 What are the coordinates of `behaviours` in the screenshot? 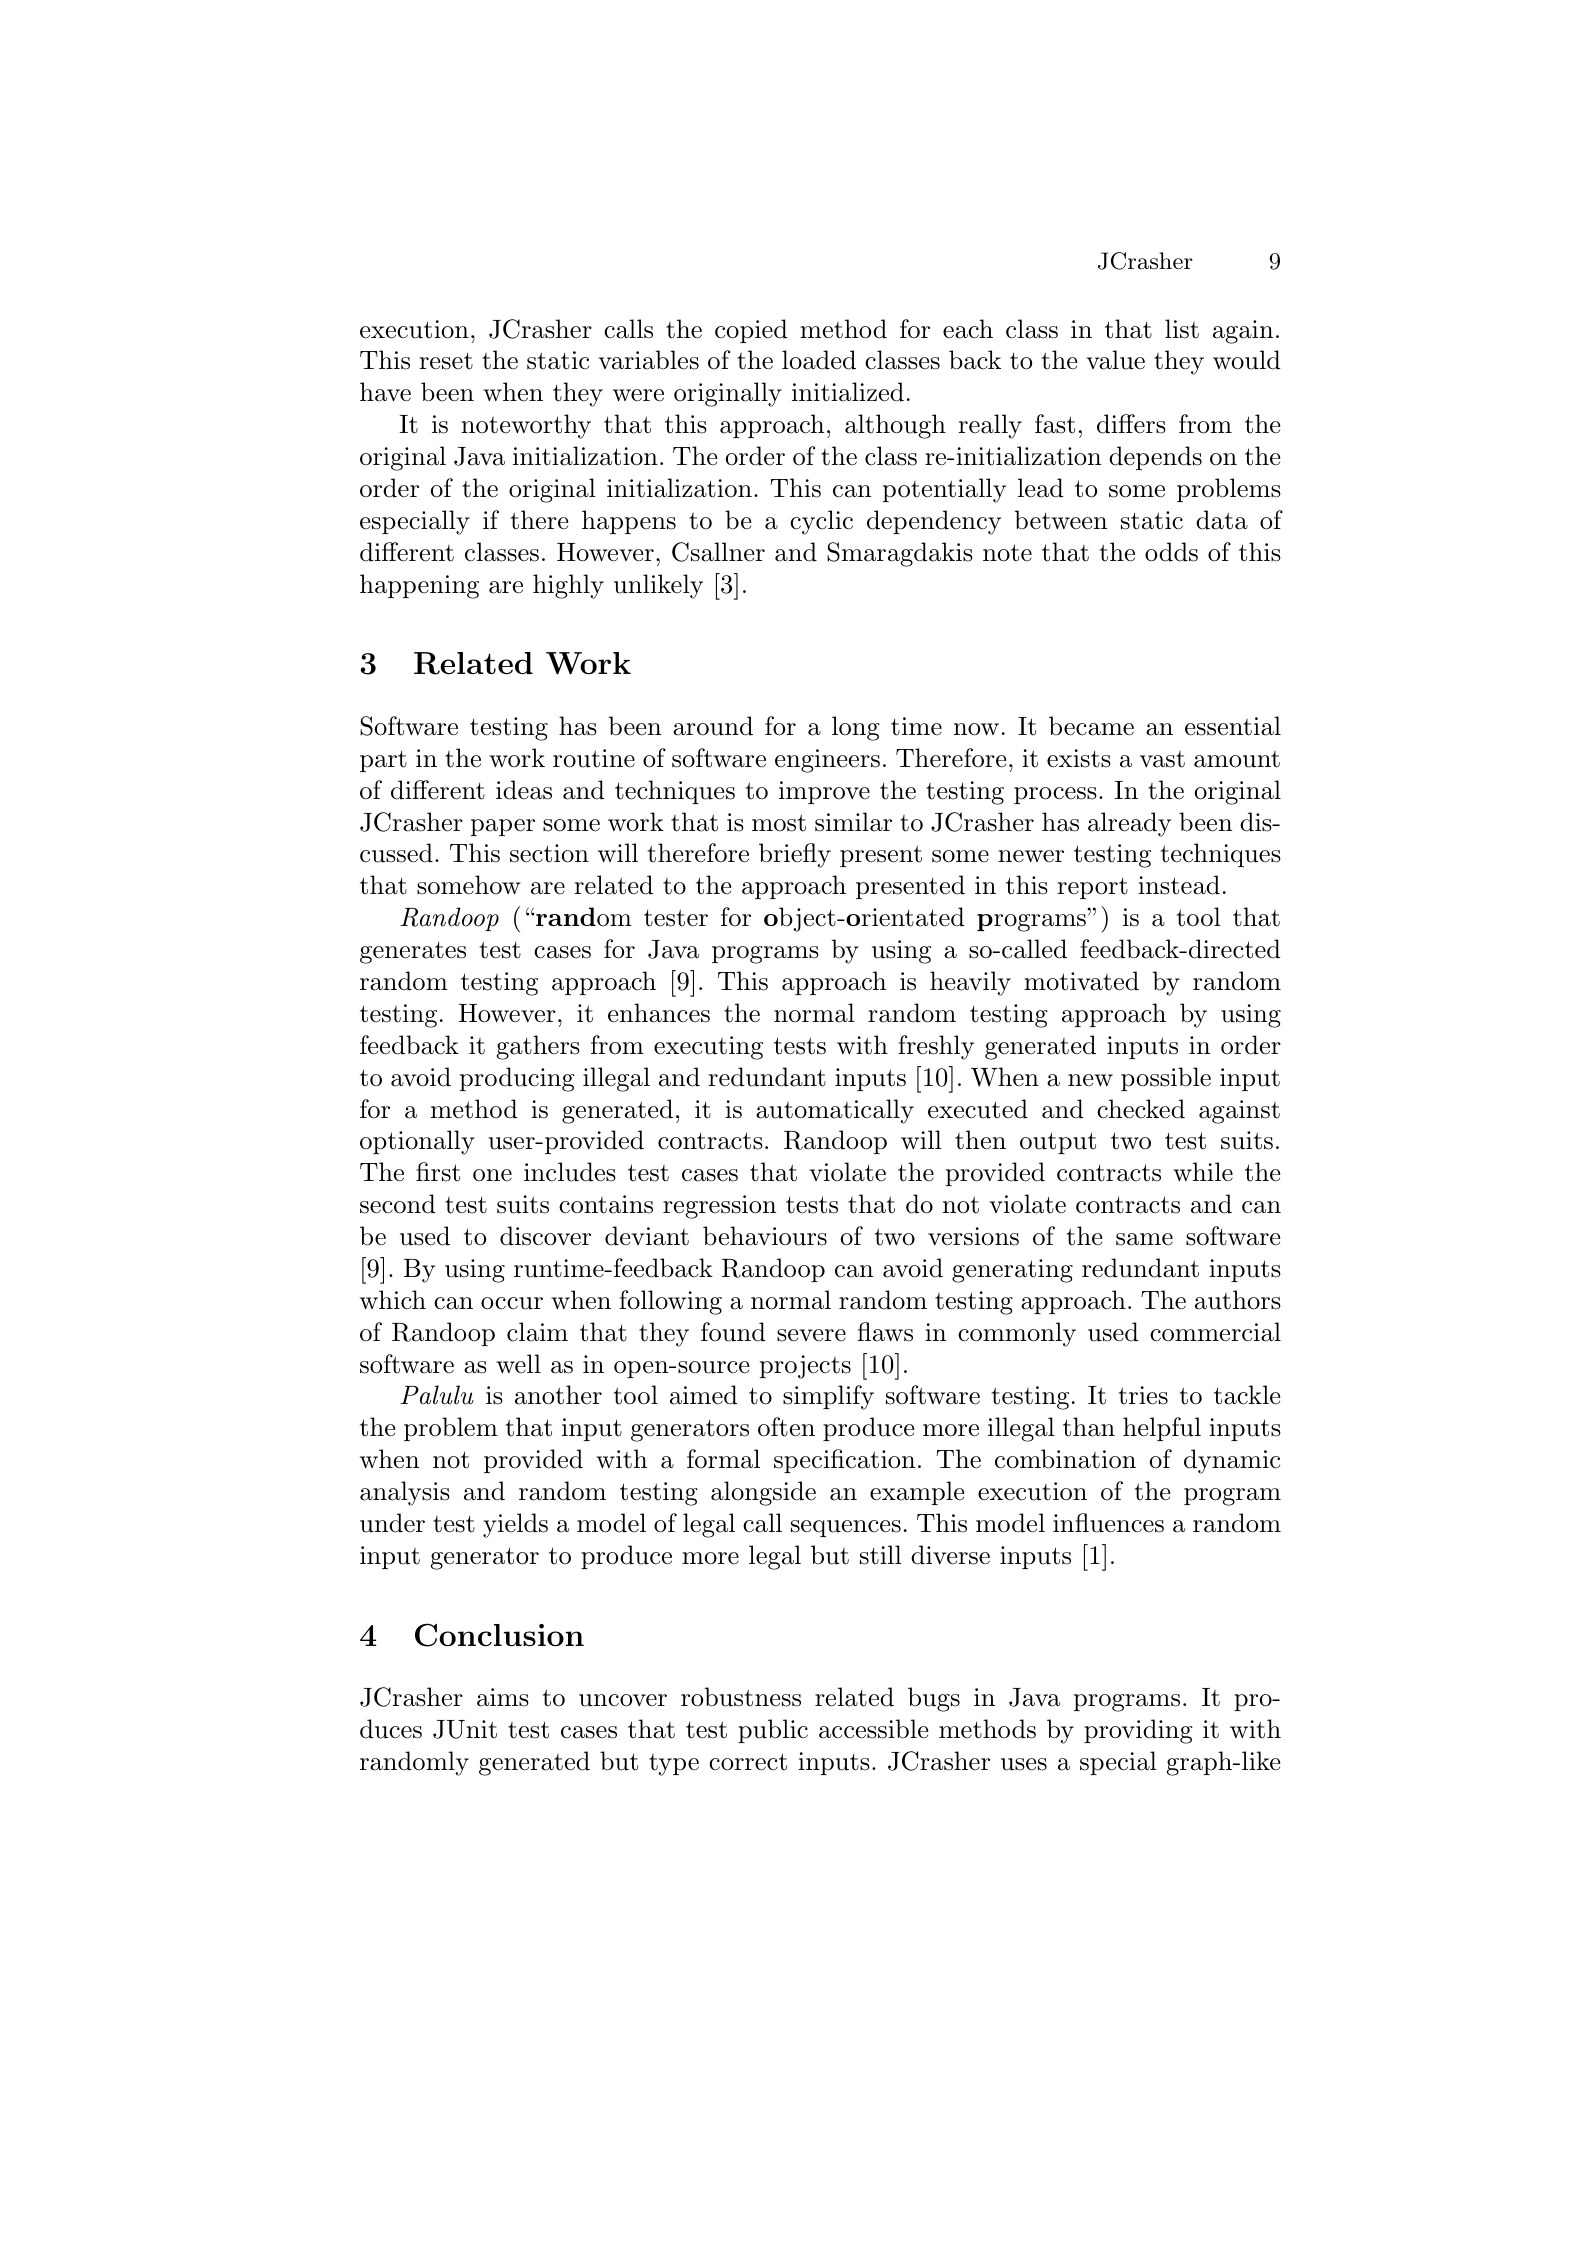 It's located at (765, 1236).
